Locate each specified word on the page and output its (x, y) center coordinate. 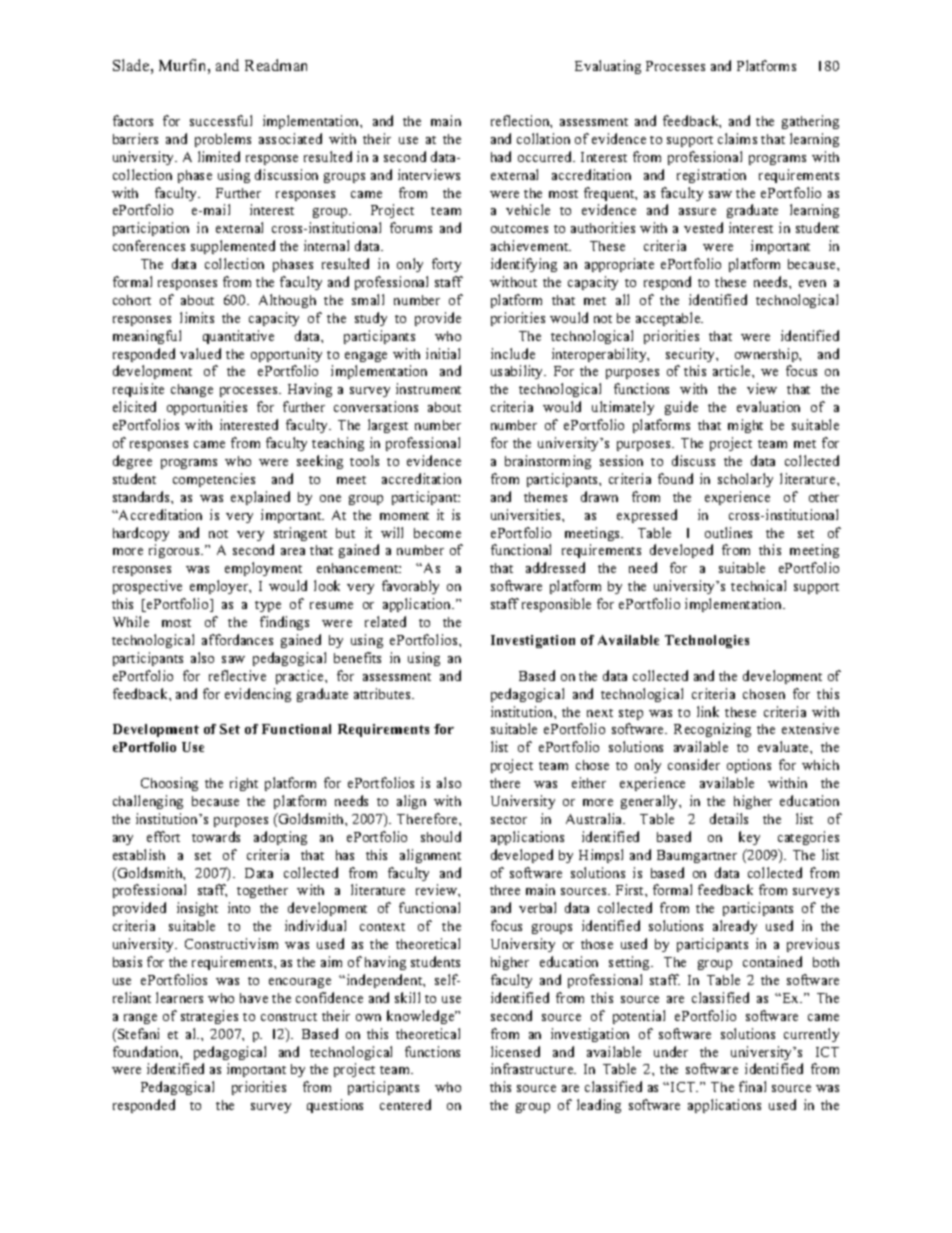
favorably (410, 587)
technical (758, 585)
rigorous (175, 551)
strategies (209, 1017)
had (501, 156)
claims (737, 138)
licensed (515, 1051)
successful (221, 120)
